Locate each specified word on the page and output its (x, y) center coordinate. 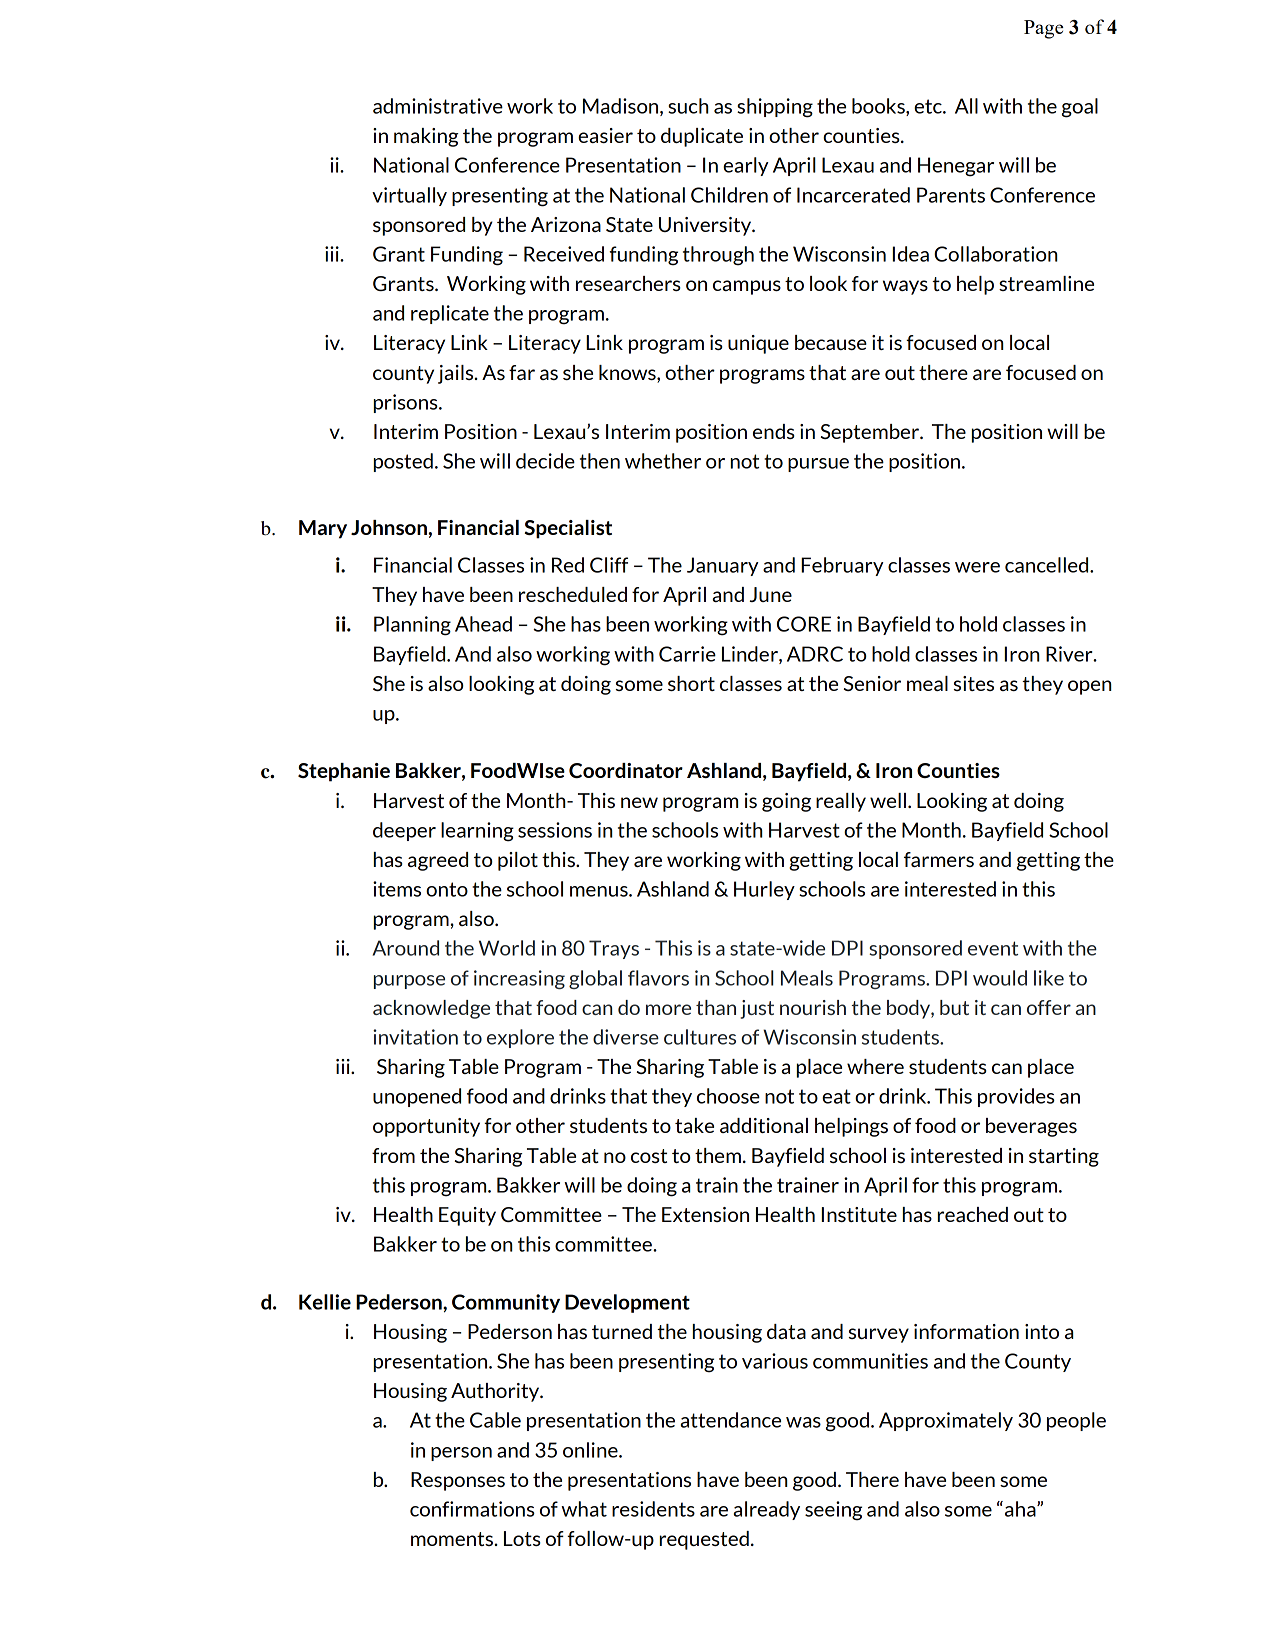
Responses (458, 1481)
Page (1044, 29)
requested (704, 1540)
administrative (438, 106)
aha (1021, 1509)
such (688, 106)
